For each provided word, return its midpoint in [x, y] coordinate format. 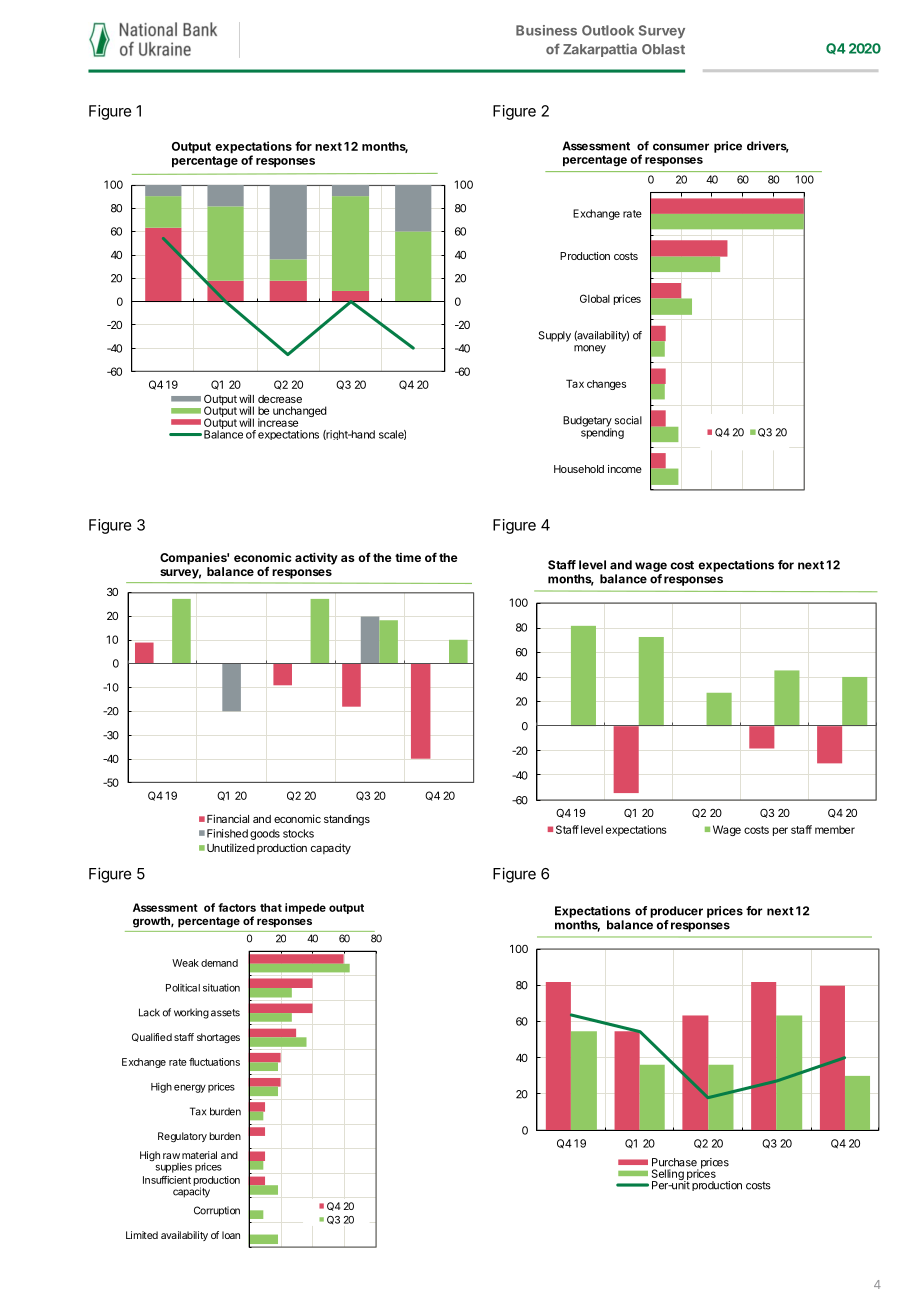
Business [546, 30]
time [408, 557]
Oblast [663, 49]
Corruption [217, 1211]
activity [316, 558]
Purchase [674, 1162]
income [625, 469]
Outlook [608, 30]
